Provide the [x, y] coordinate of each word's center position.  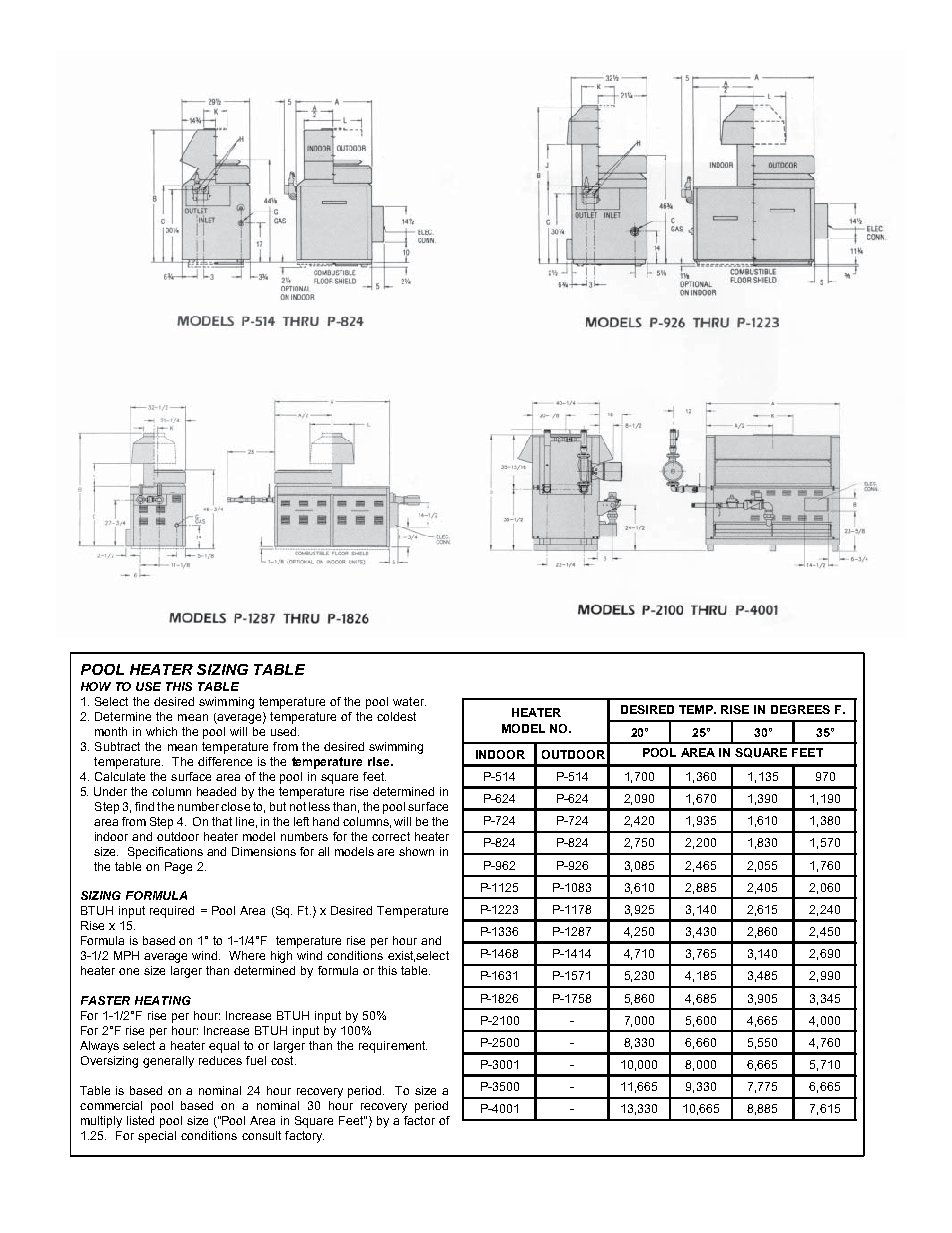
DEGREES [800, 709]
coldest [396, 716]
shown [416, 851]
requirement [393, 1047]
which [161, 731]
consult [261, 1135]
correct [391, 836]
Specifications [165, 853]
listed [140, 1120]
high [281, 957]
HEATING [163, 1000]
